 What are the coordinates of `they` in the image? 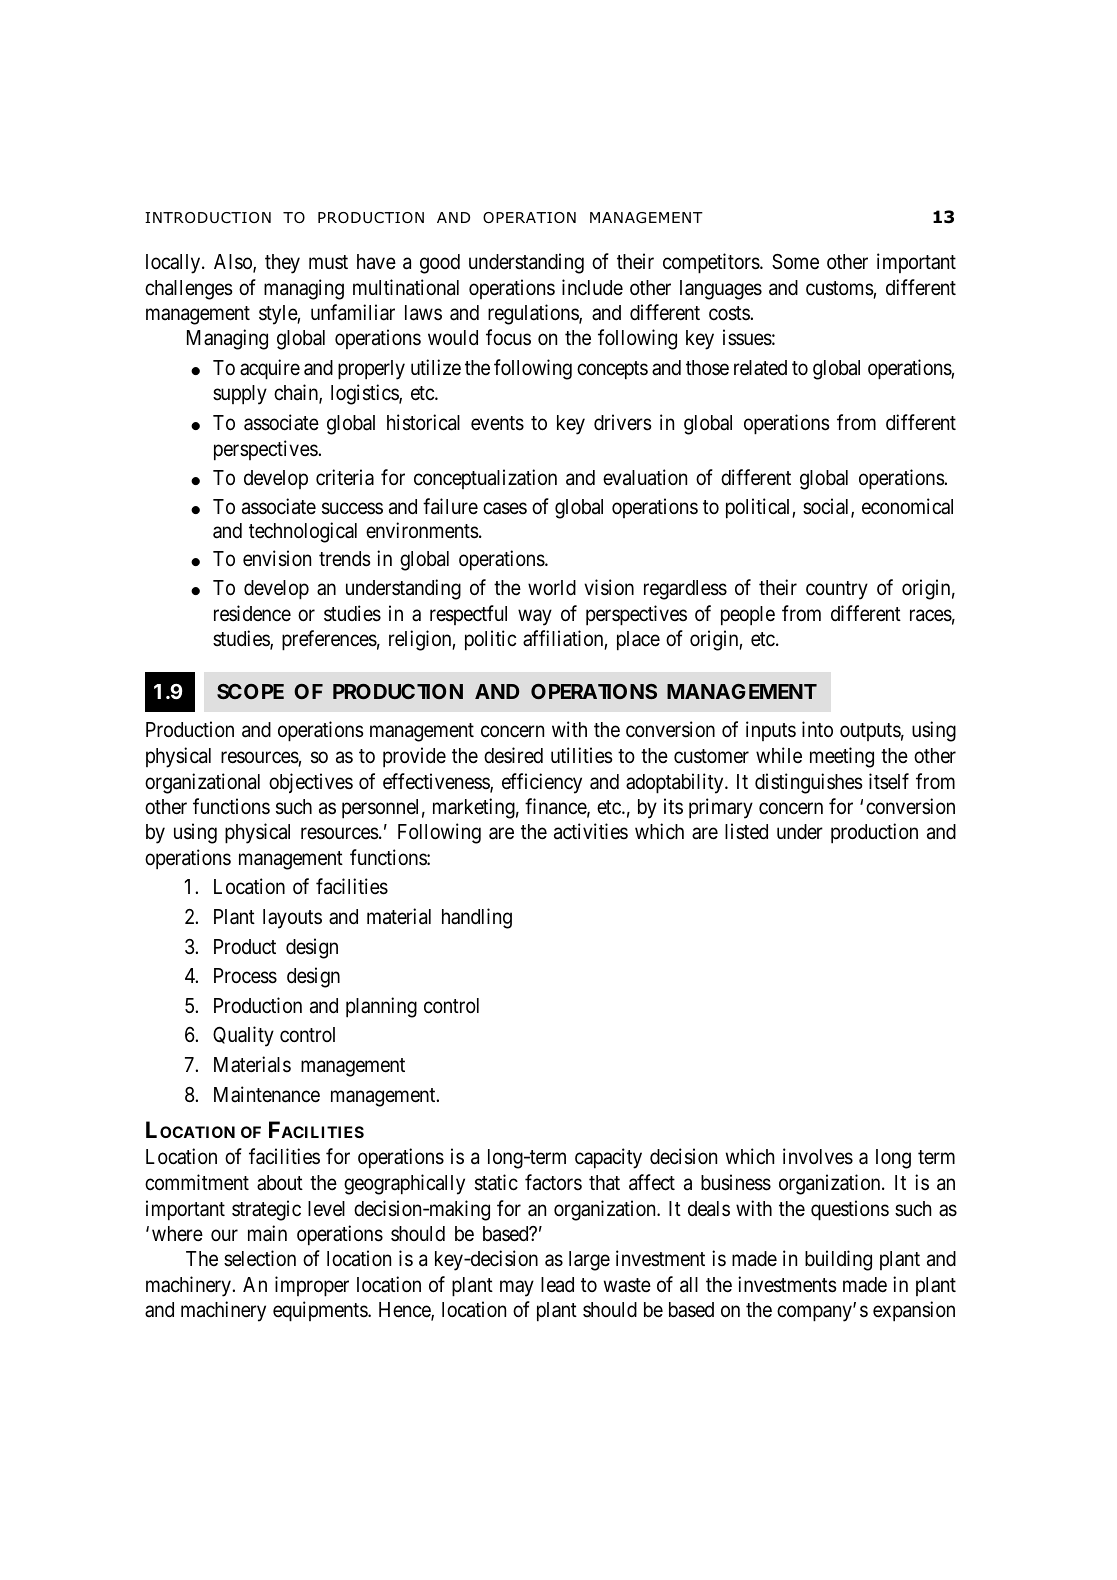 It's located at (282, 264).
